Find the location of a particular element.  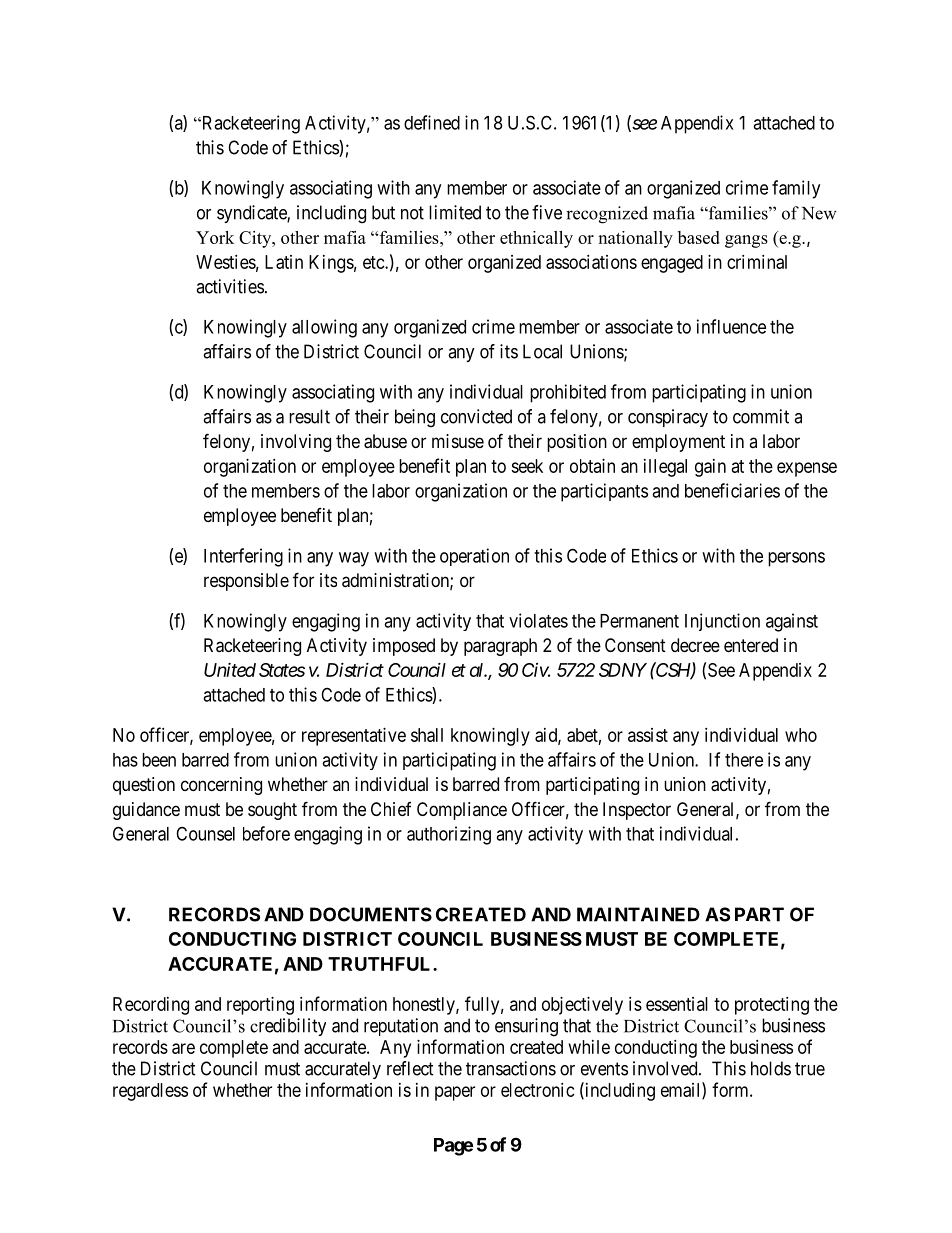

family is located at coordinates (796, 189).
